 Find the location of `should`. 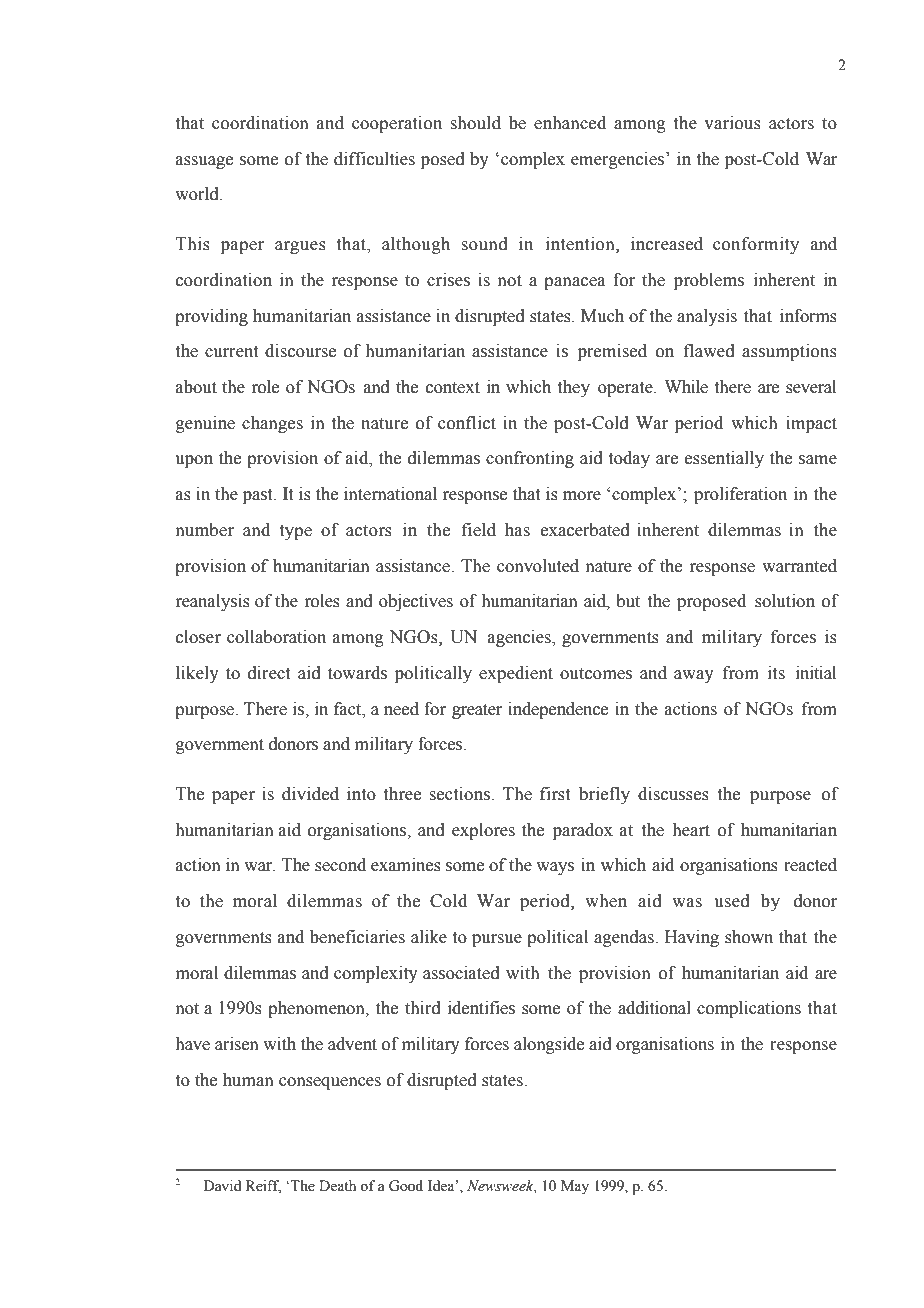

should is located at coordinates (475, 123).
